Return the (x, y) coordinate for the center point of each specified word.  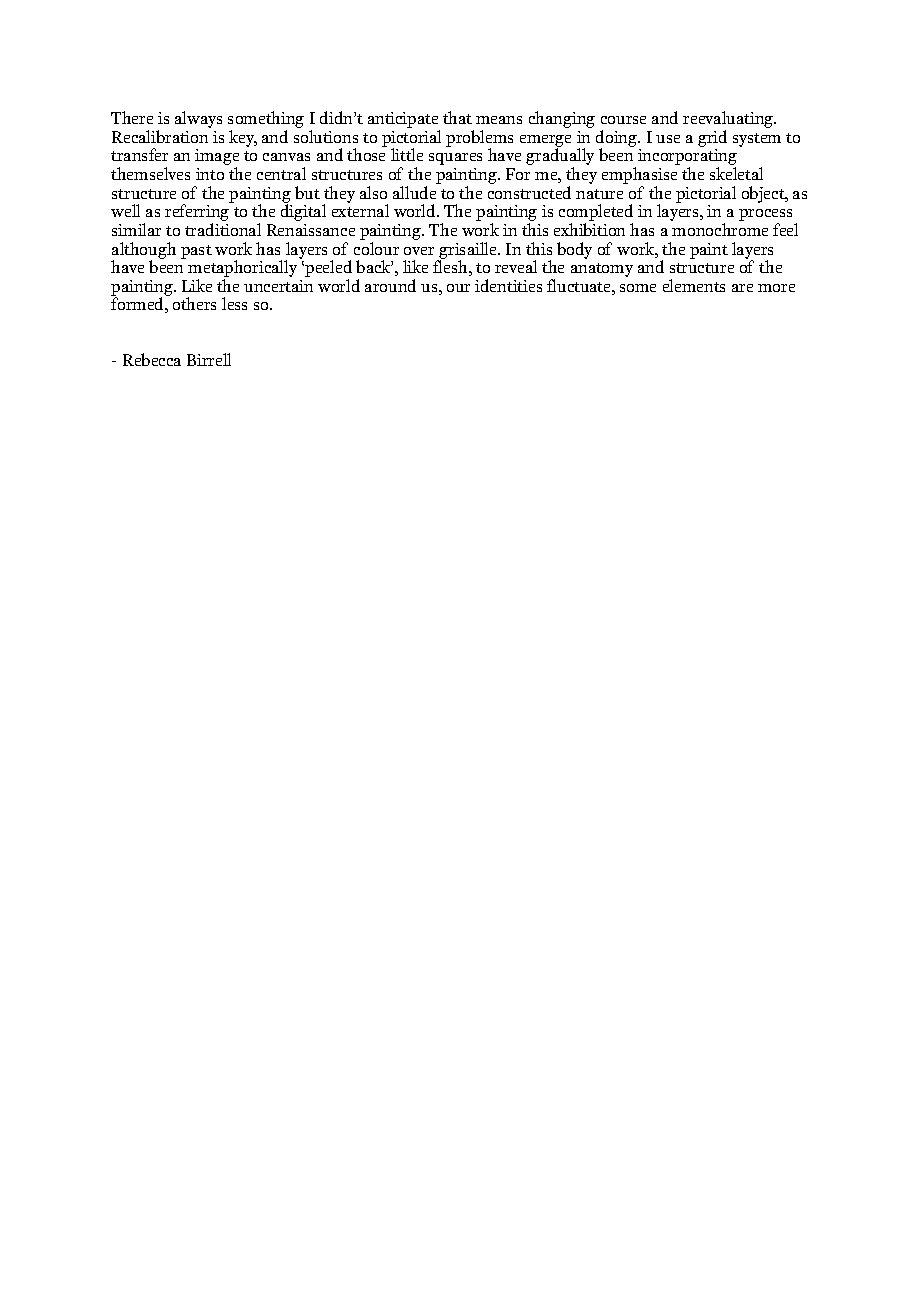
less (234, 303)
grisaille (468, 251)
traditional (223, 229)
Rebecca (152, 359)
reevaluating (729, 121)
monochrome (720, 229)
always (198, 119)
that (457, 117)
